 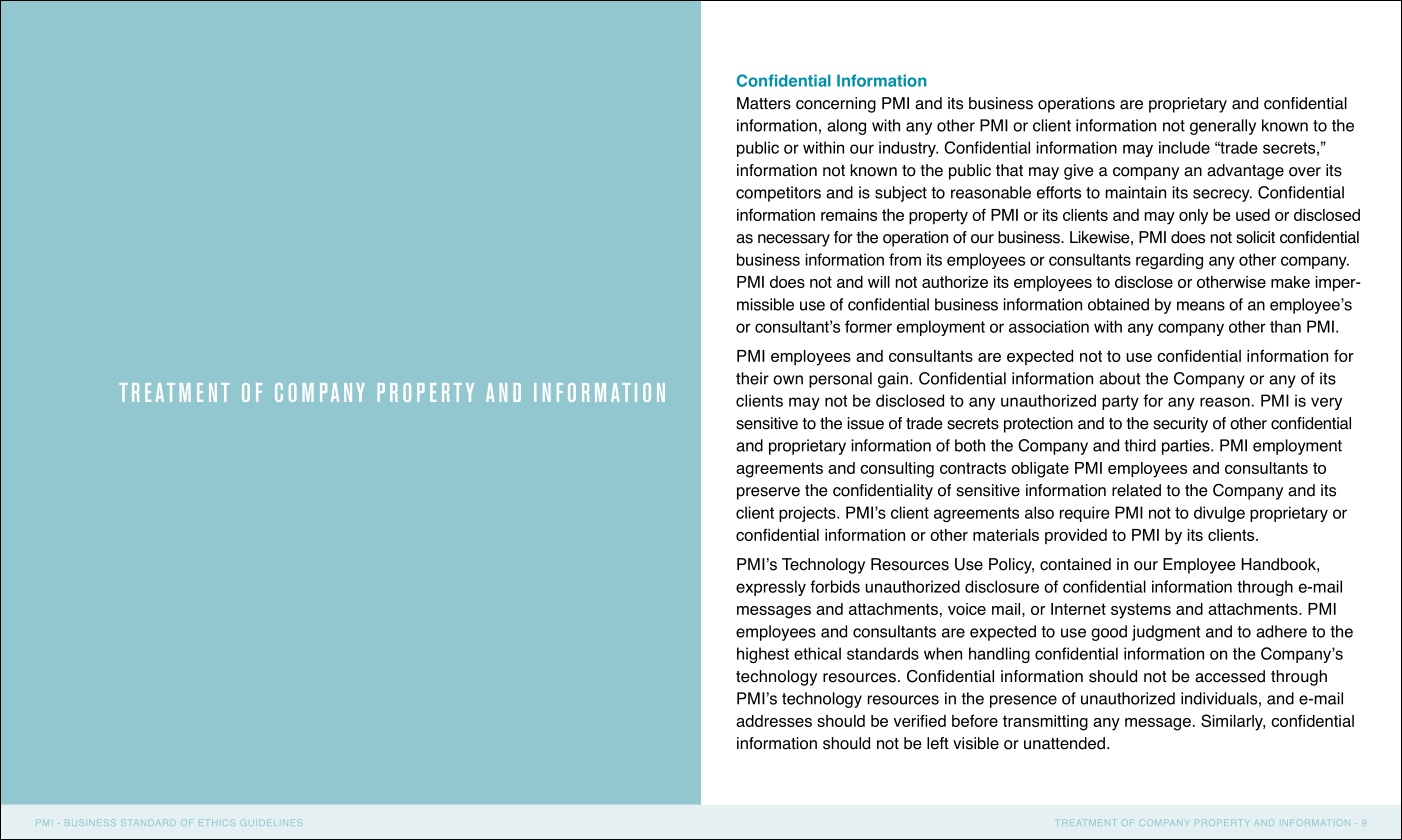 What do you see at coordinates (866, 423) in the screenshot?
I see `issue` at bounding box center [866, 423].
